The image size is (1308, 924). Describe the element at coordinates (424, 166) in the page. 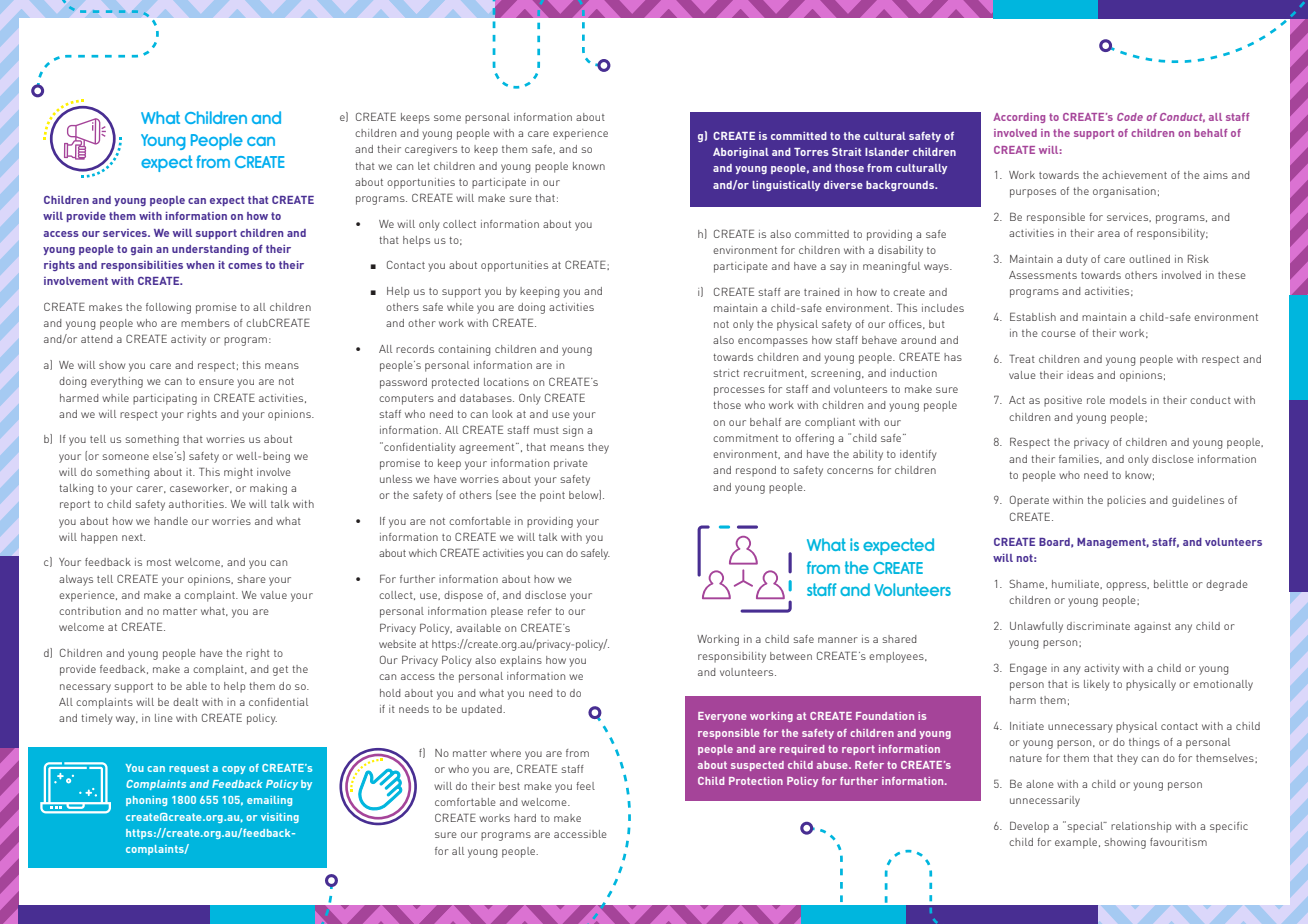

I see `let` at that location.
